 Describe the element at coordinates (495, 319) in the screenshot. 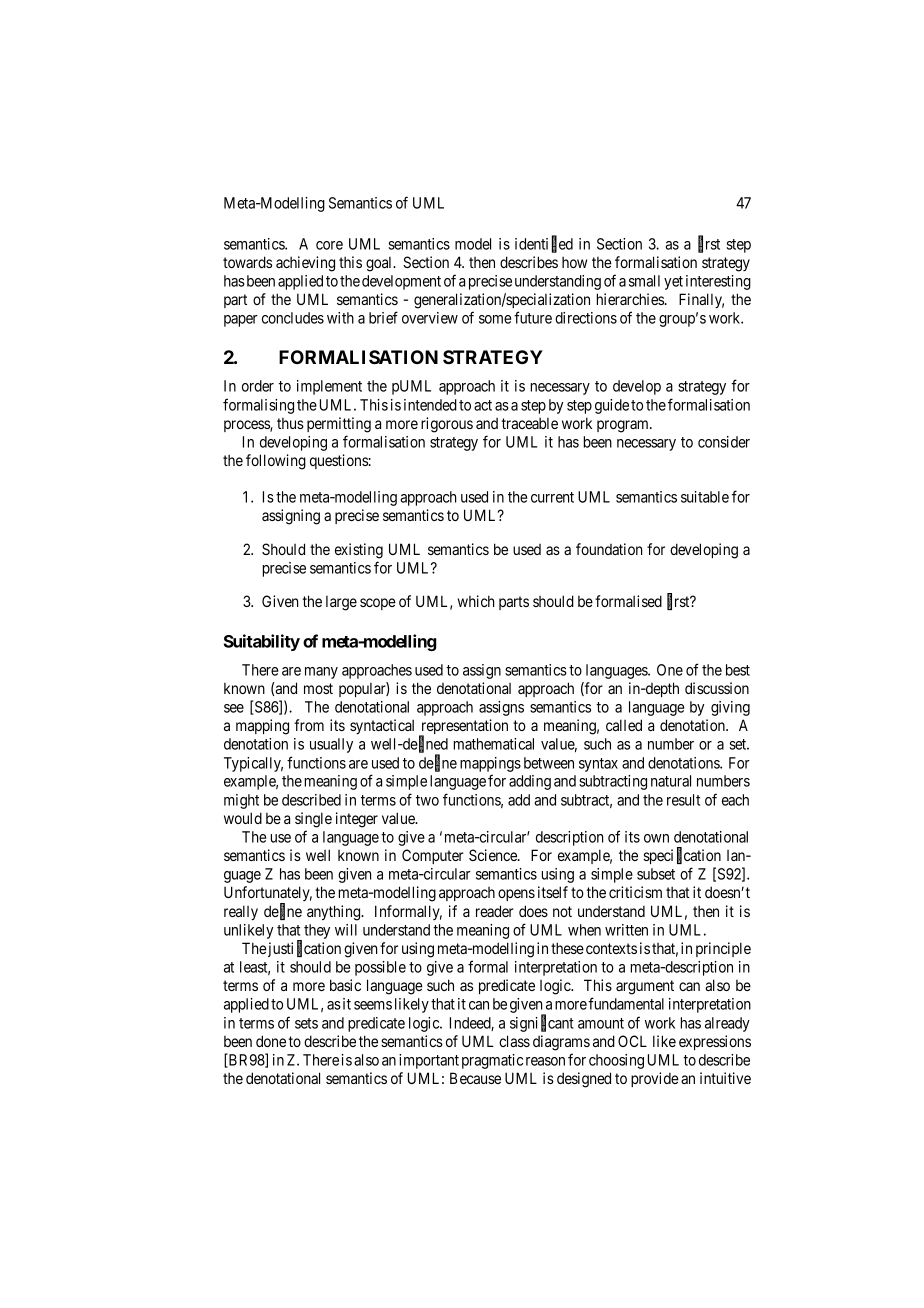

I see `some` at that location.
